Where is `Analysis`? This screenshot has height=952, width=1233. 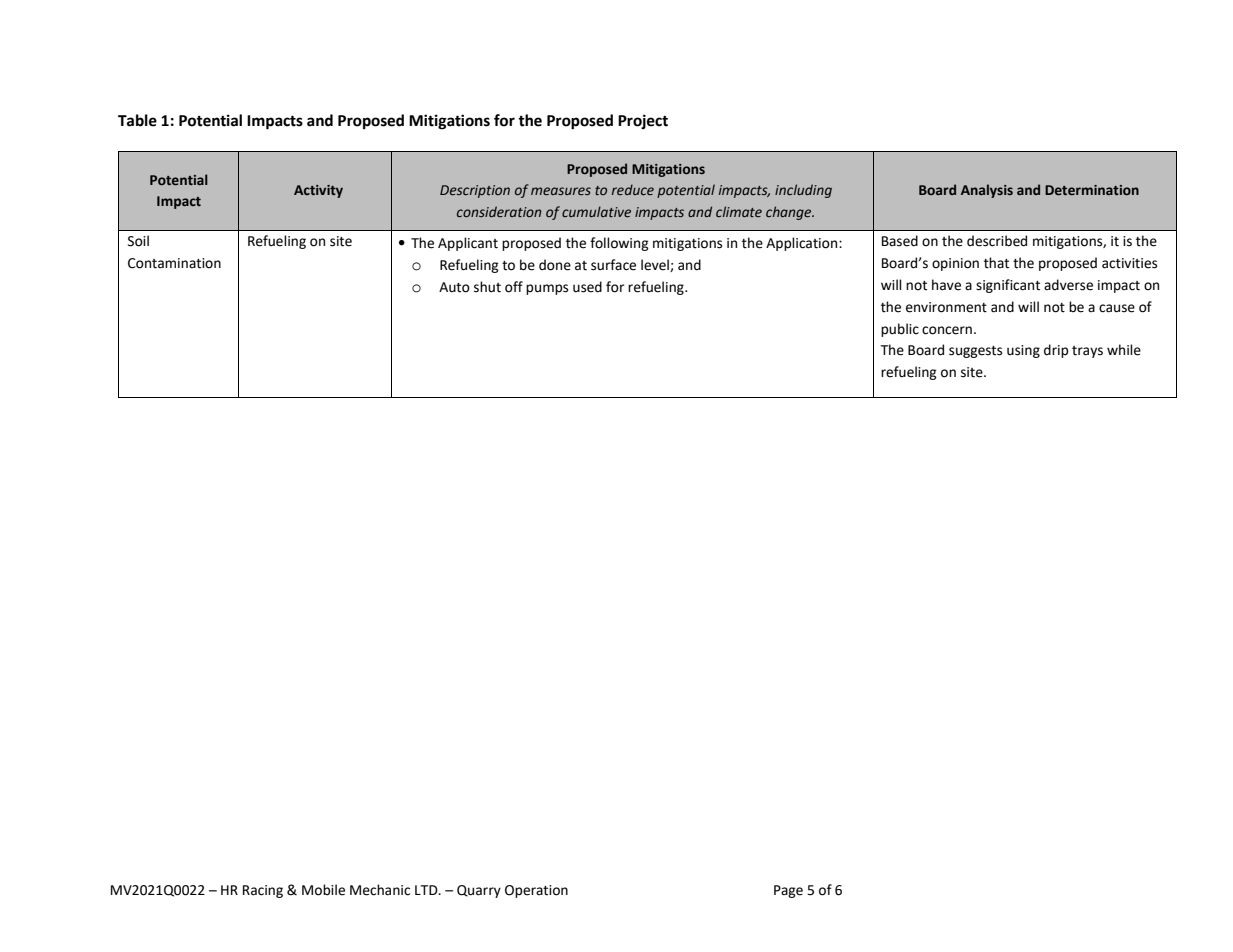 Analysis is located at coordinates (987, 191).
